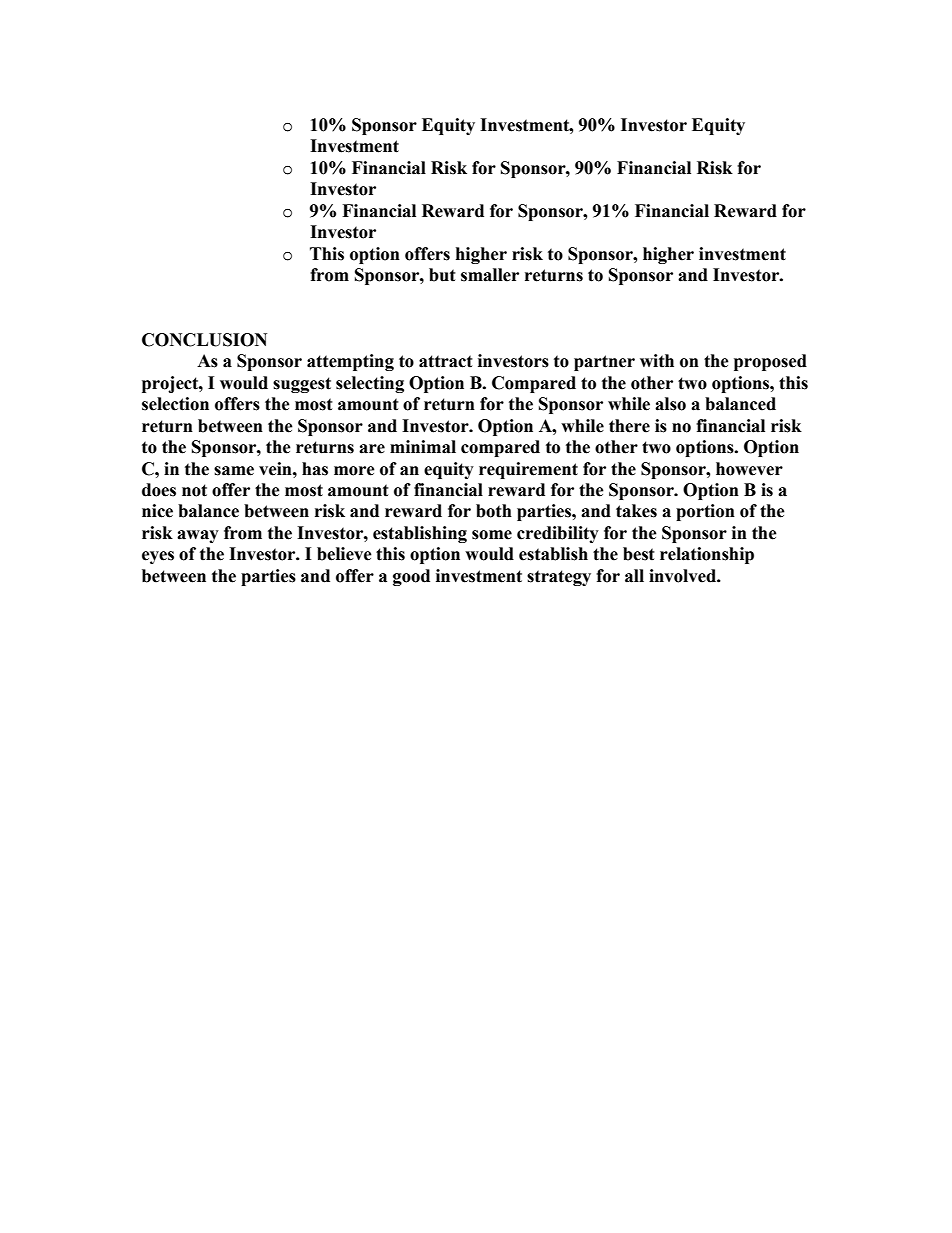  What do you see at coordinates (158, 557) in the screenshot?
I see `eyes` at bounding box center [158, 557].
